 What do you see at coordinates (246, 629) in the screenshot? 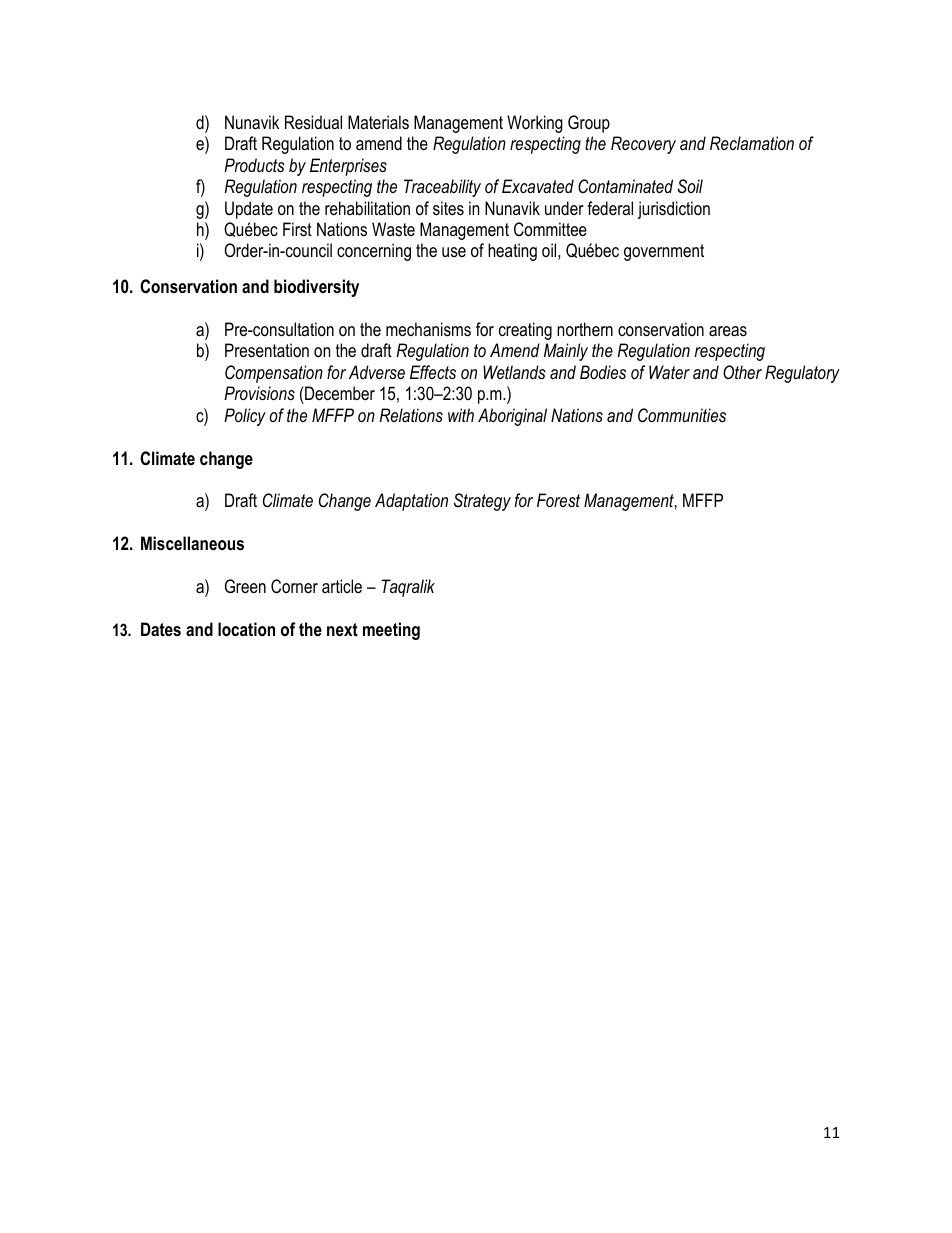
I see `location` at bounding box center [246, 629].
